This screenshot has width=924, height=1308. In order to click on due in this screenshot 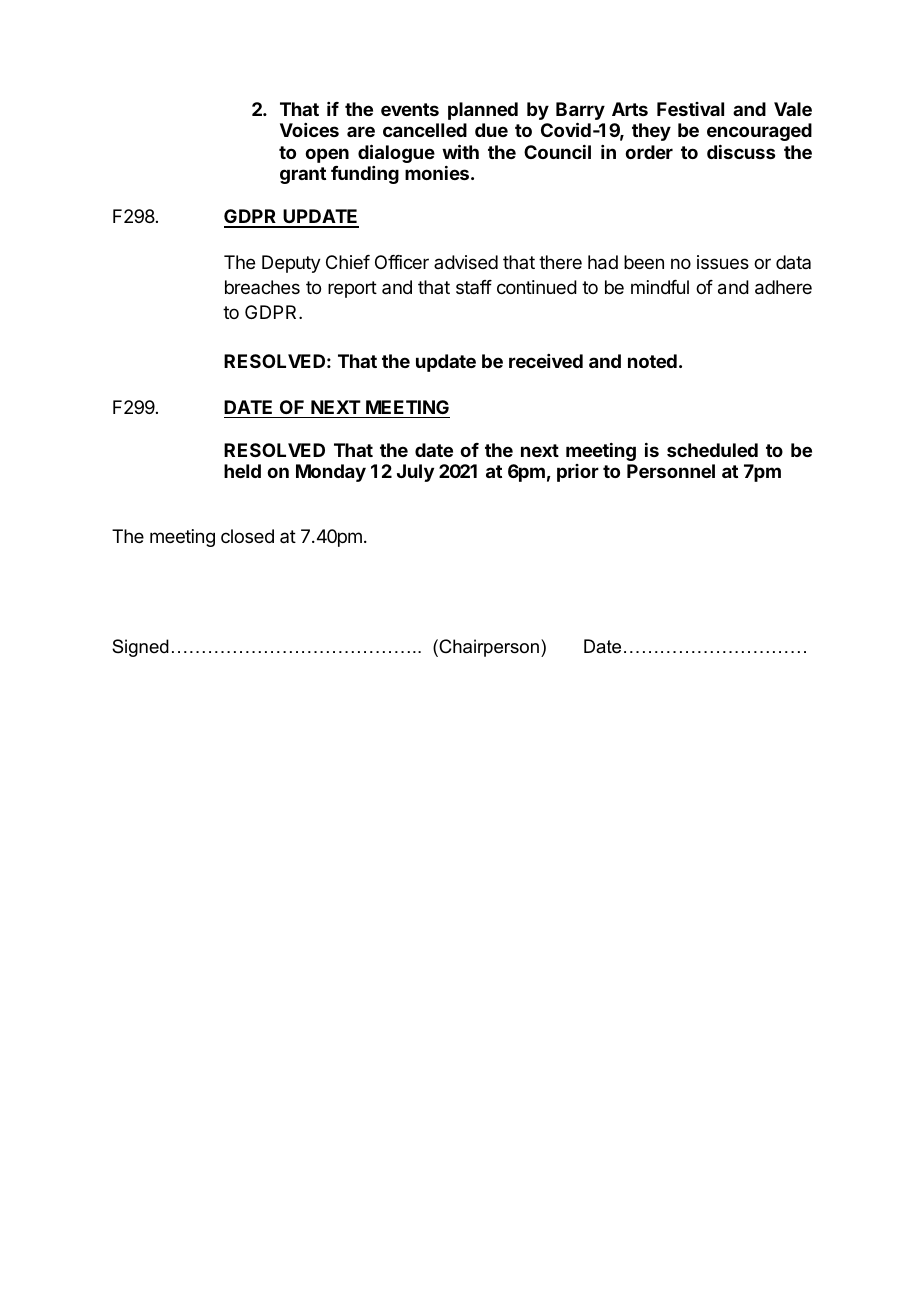, I will do `click(491, 130)`.
